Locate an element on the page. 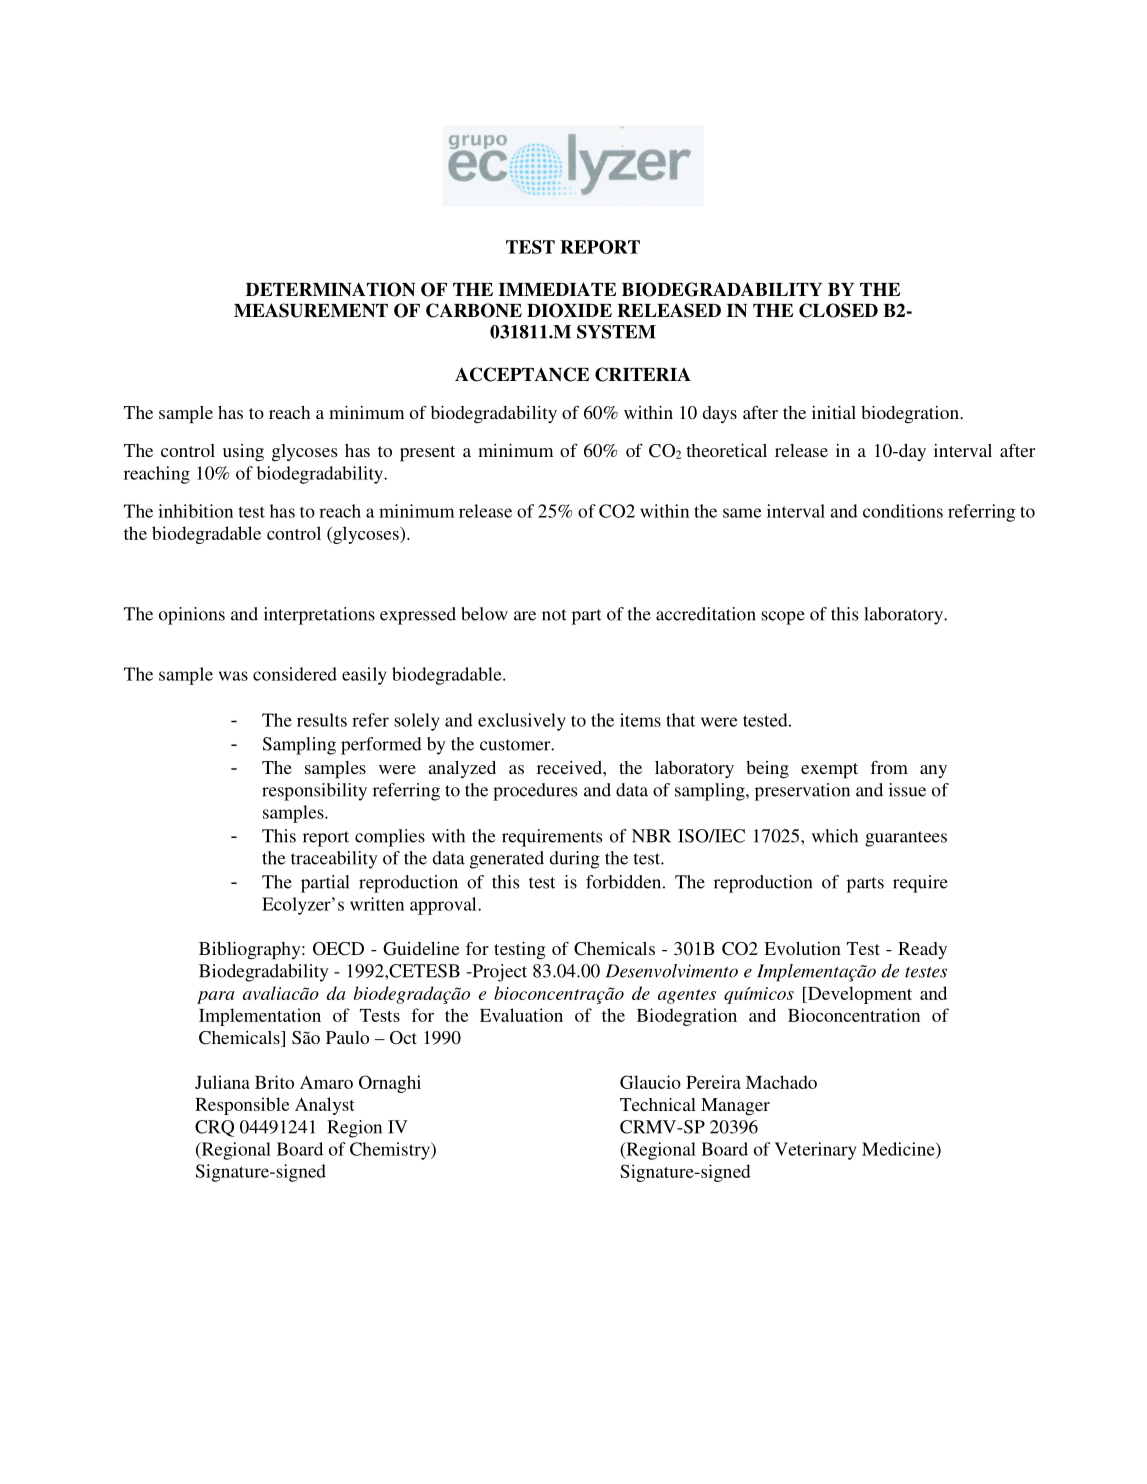  Technical is located at coordinates (658, 1104).
